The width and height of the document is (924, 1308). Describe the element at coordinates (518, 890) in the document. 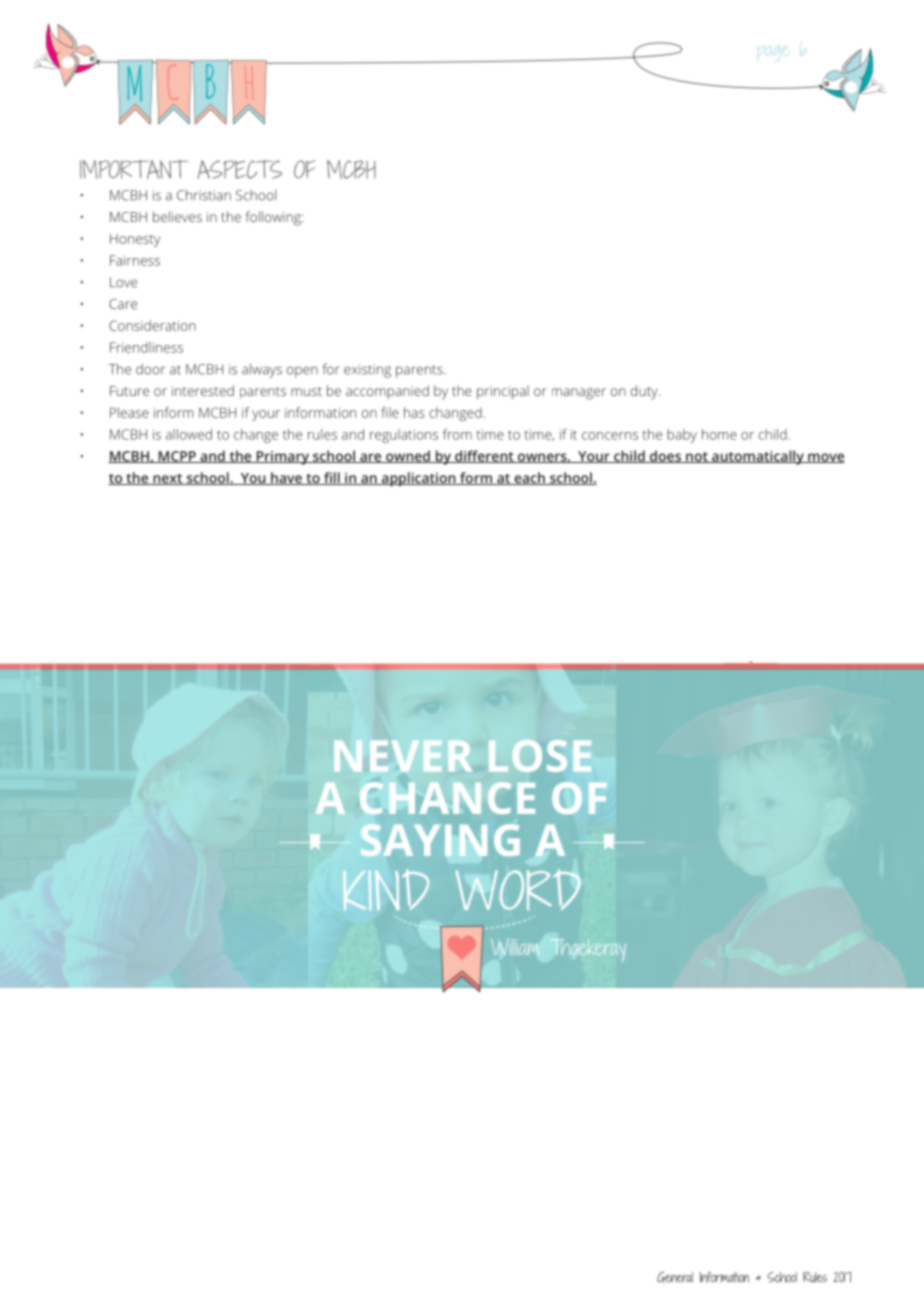

I see `WORD` at that location.
